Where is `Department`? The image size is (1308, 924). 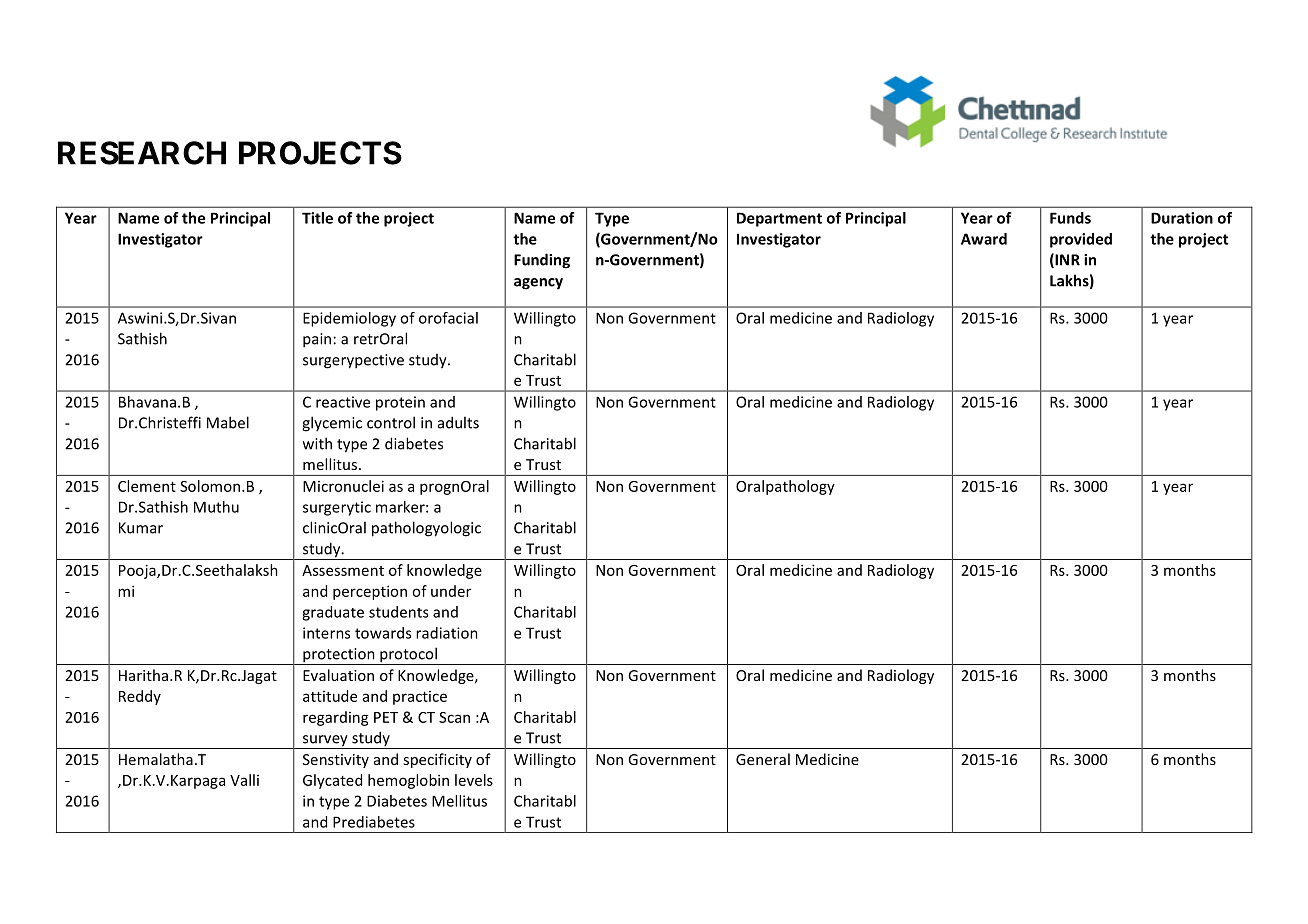
Department is located at coordinates (779, 219).
